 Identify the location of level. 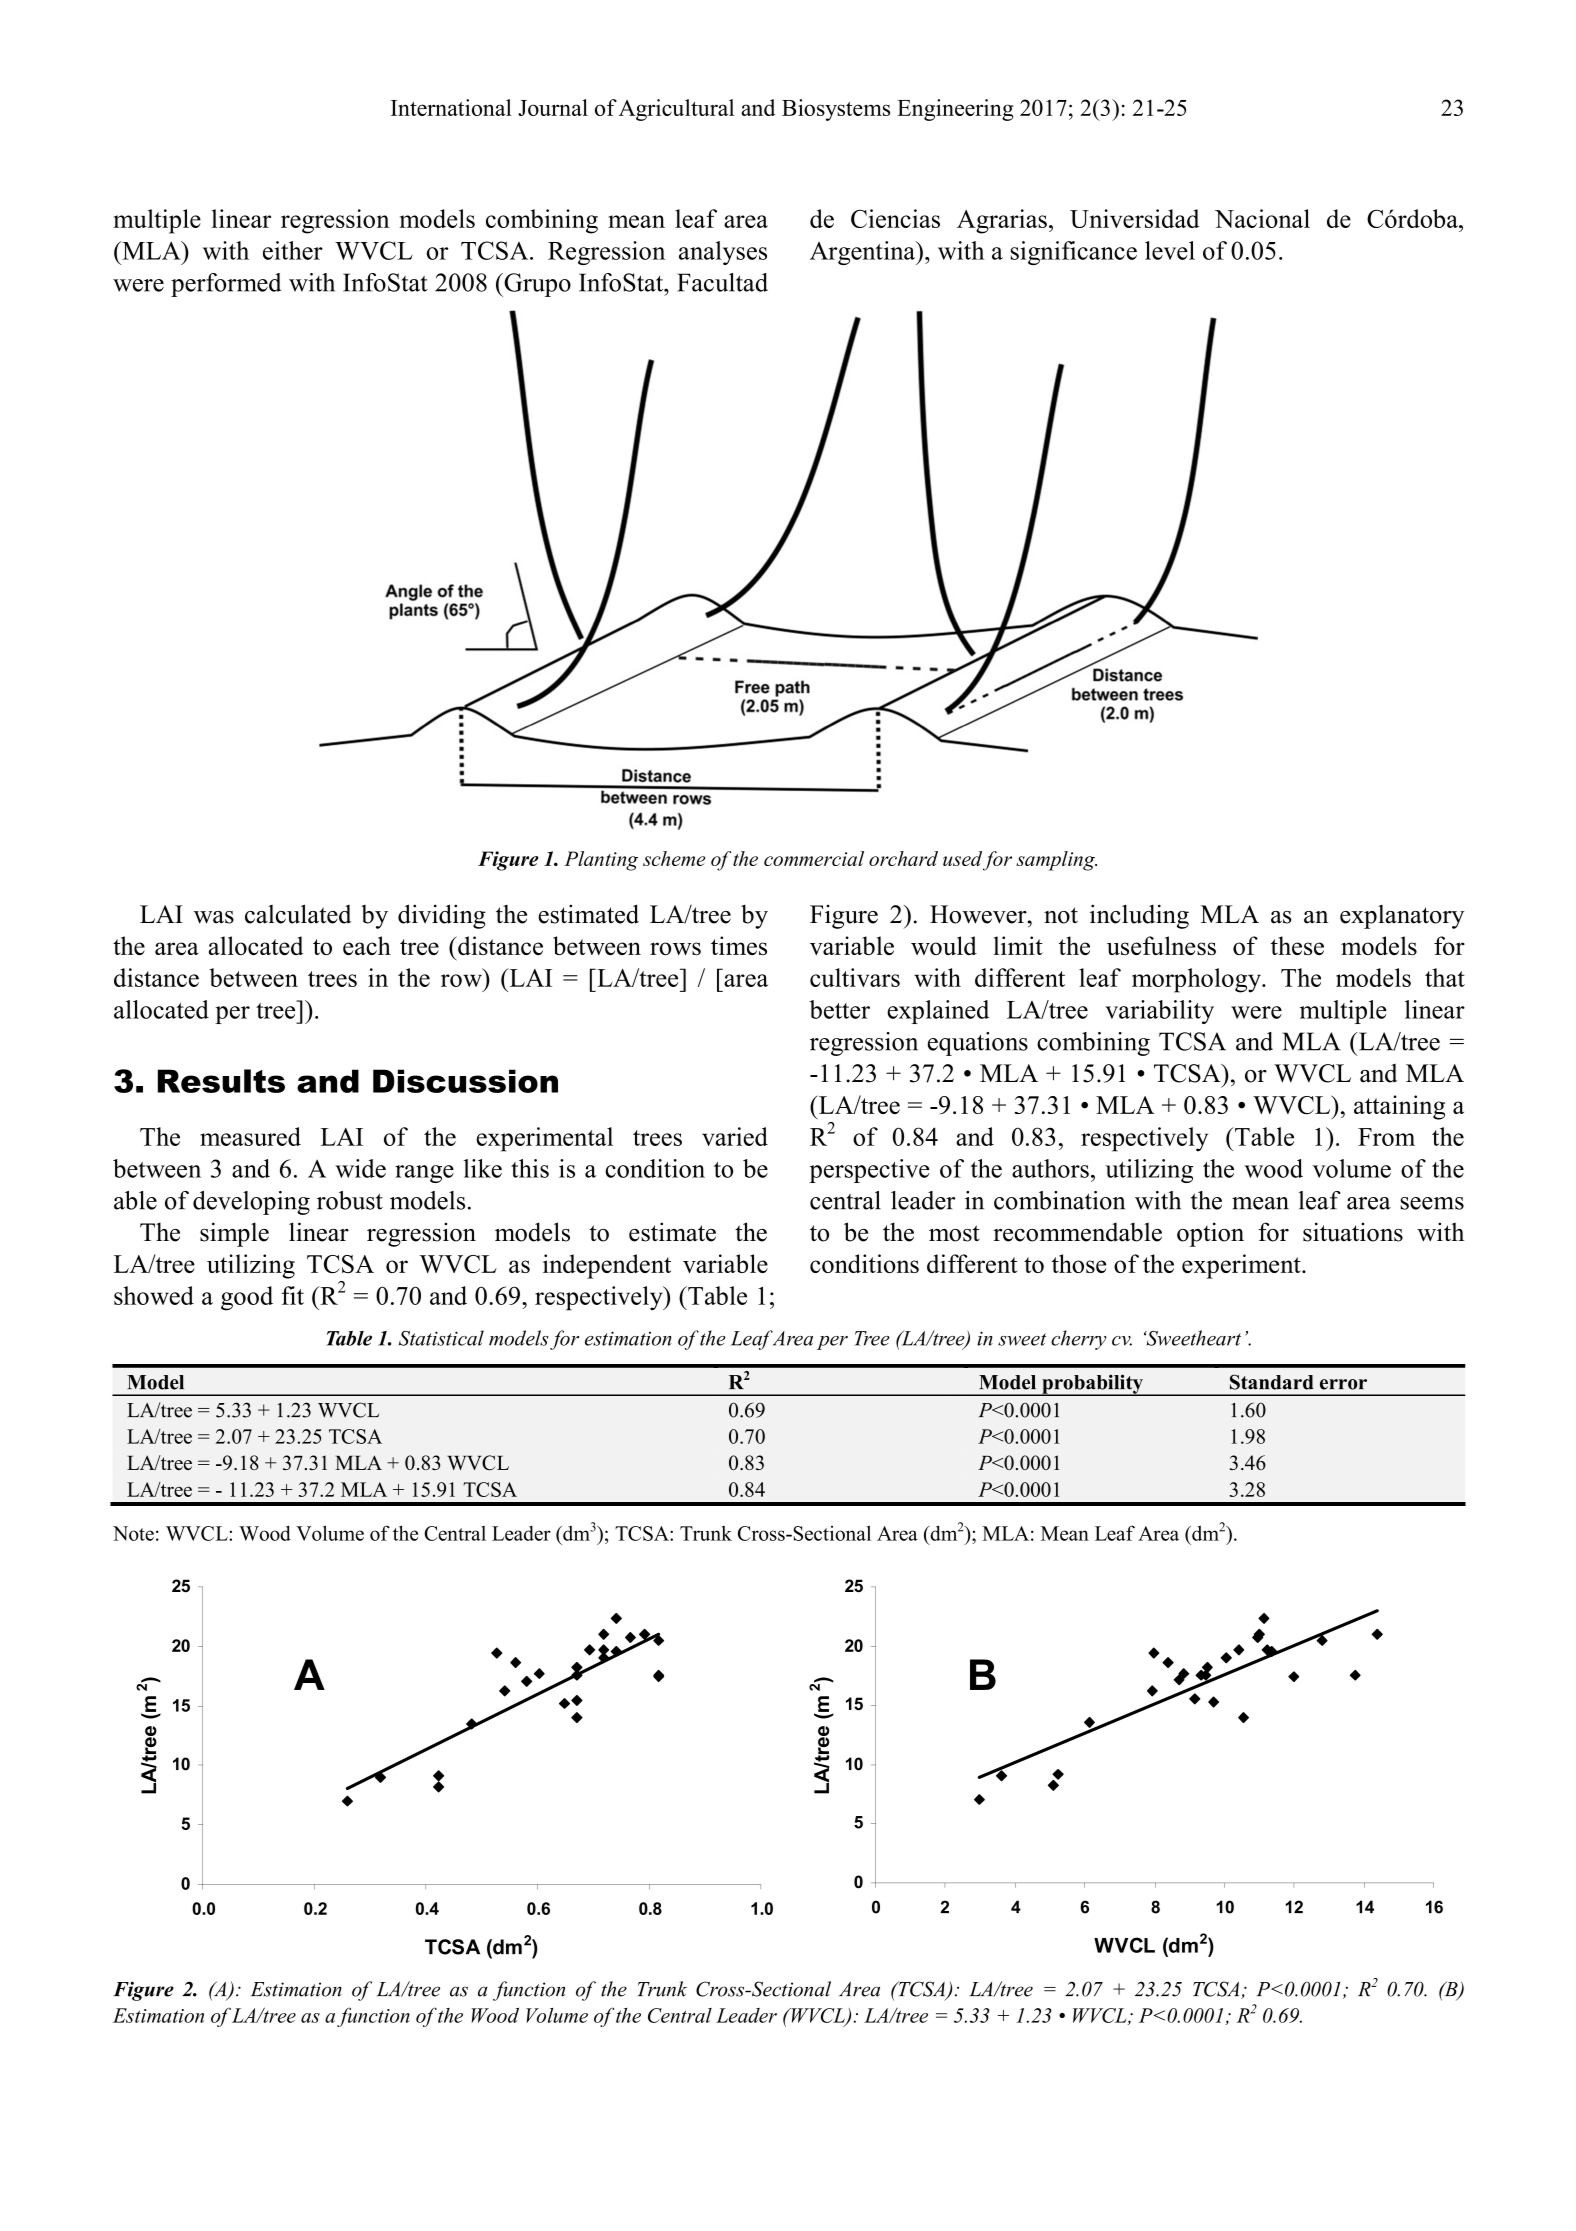
(1170, 250).
